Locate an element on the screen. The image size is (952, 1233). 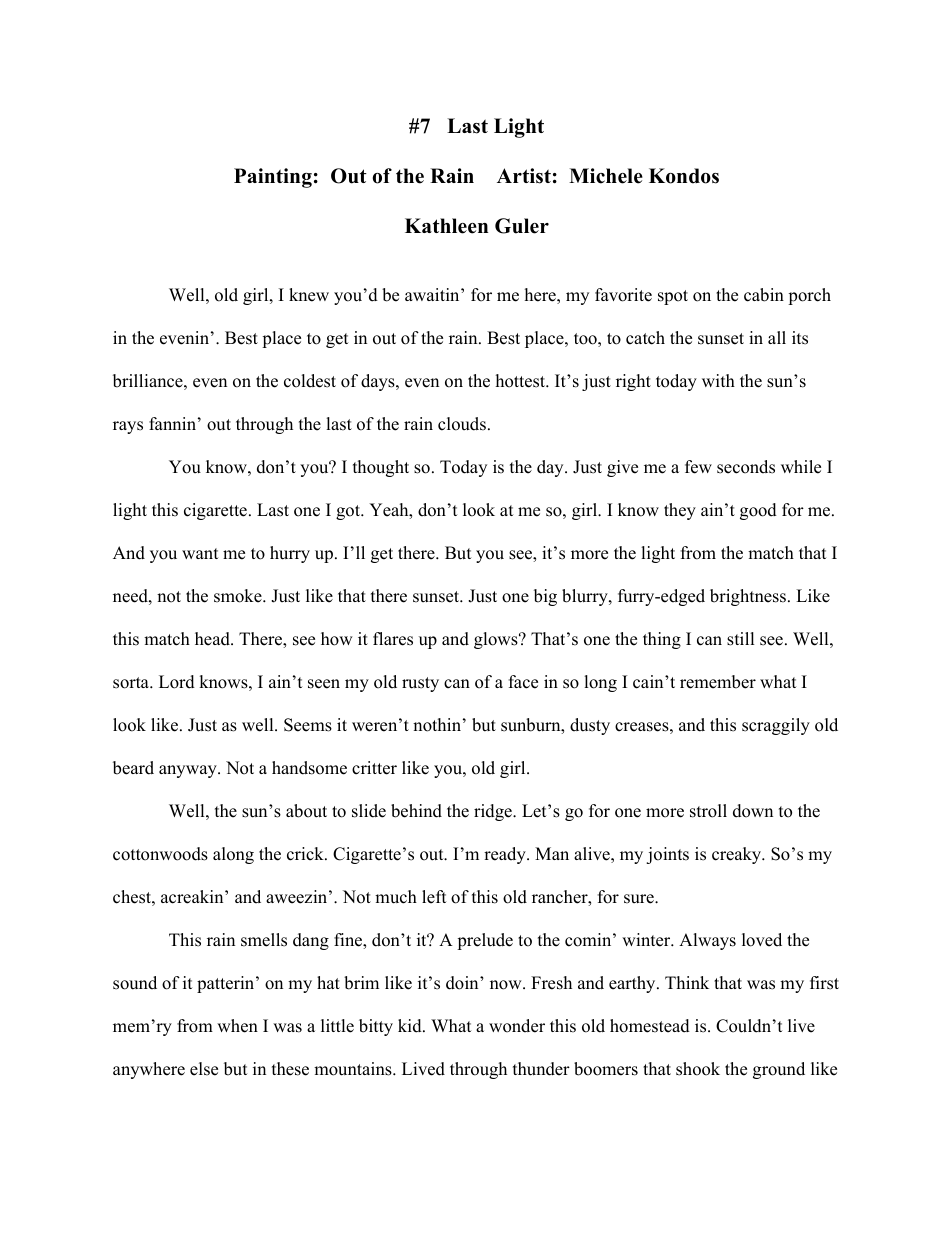
when is located at coordinates (237, 1026).
